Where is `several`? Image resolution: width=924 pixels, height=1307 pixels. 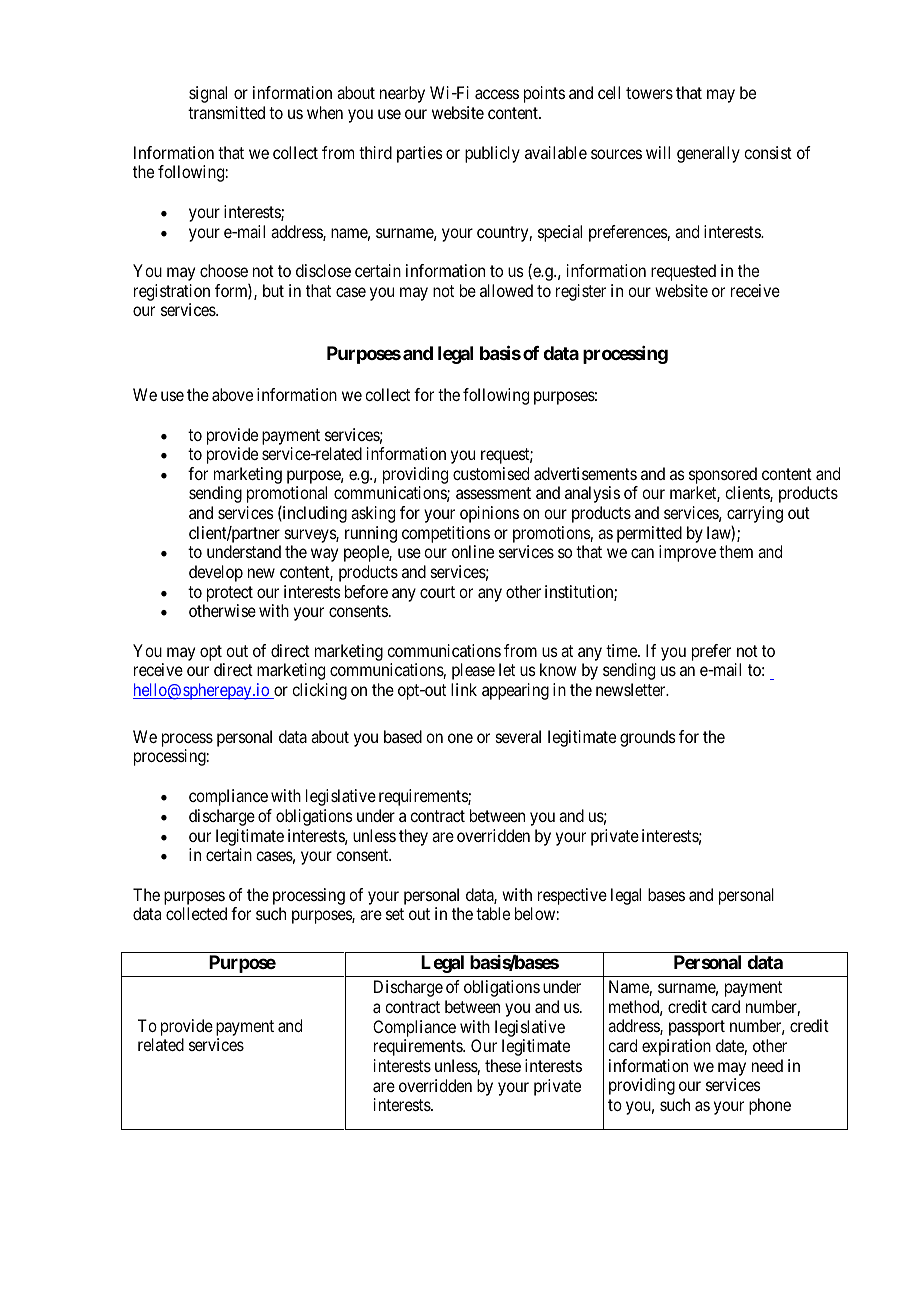
several is located at coordinates (518, 736).
